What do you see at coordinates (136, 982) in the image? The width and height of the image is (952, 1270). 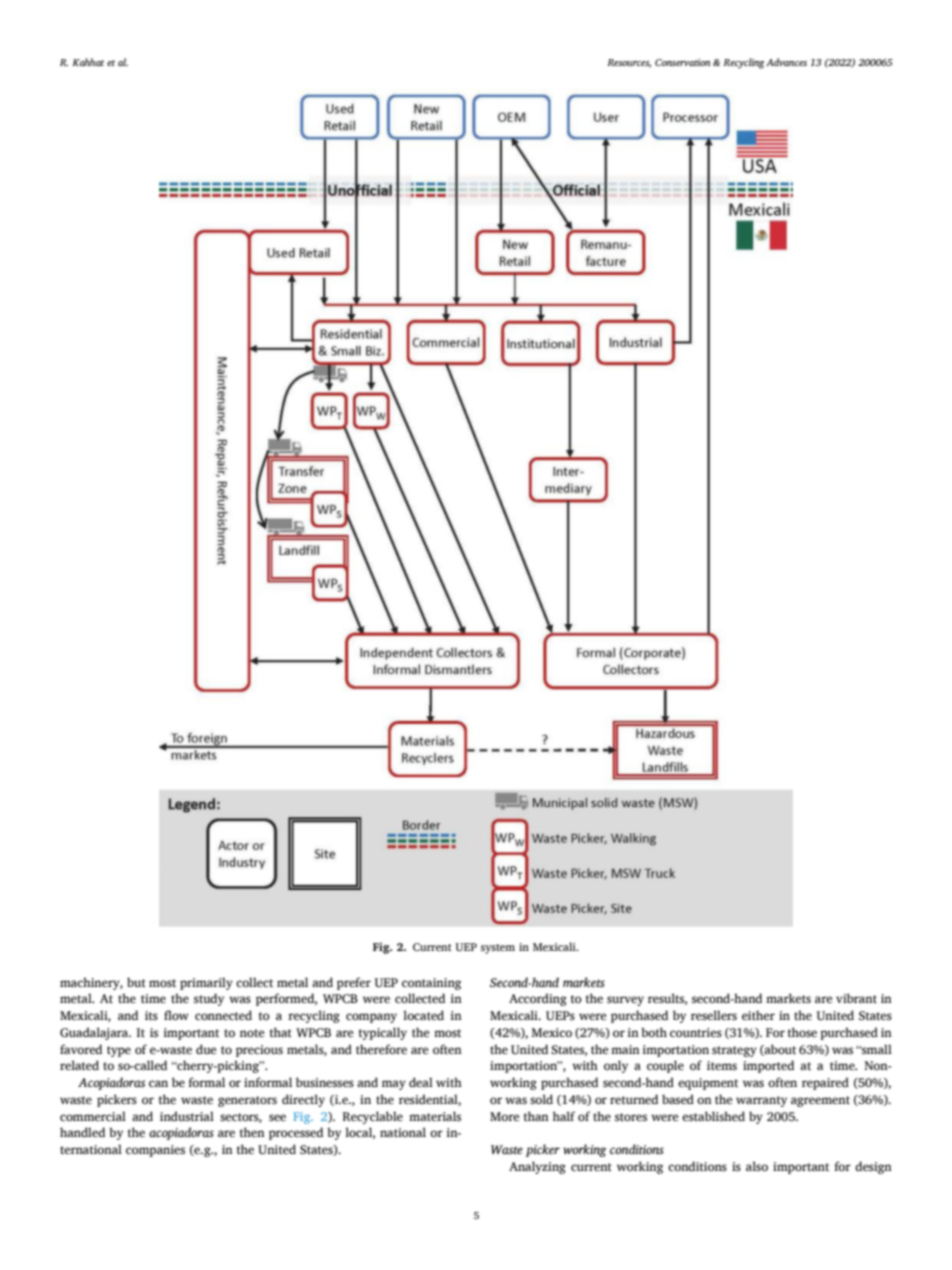 I see `but` at bounding box center [136, 982].
